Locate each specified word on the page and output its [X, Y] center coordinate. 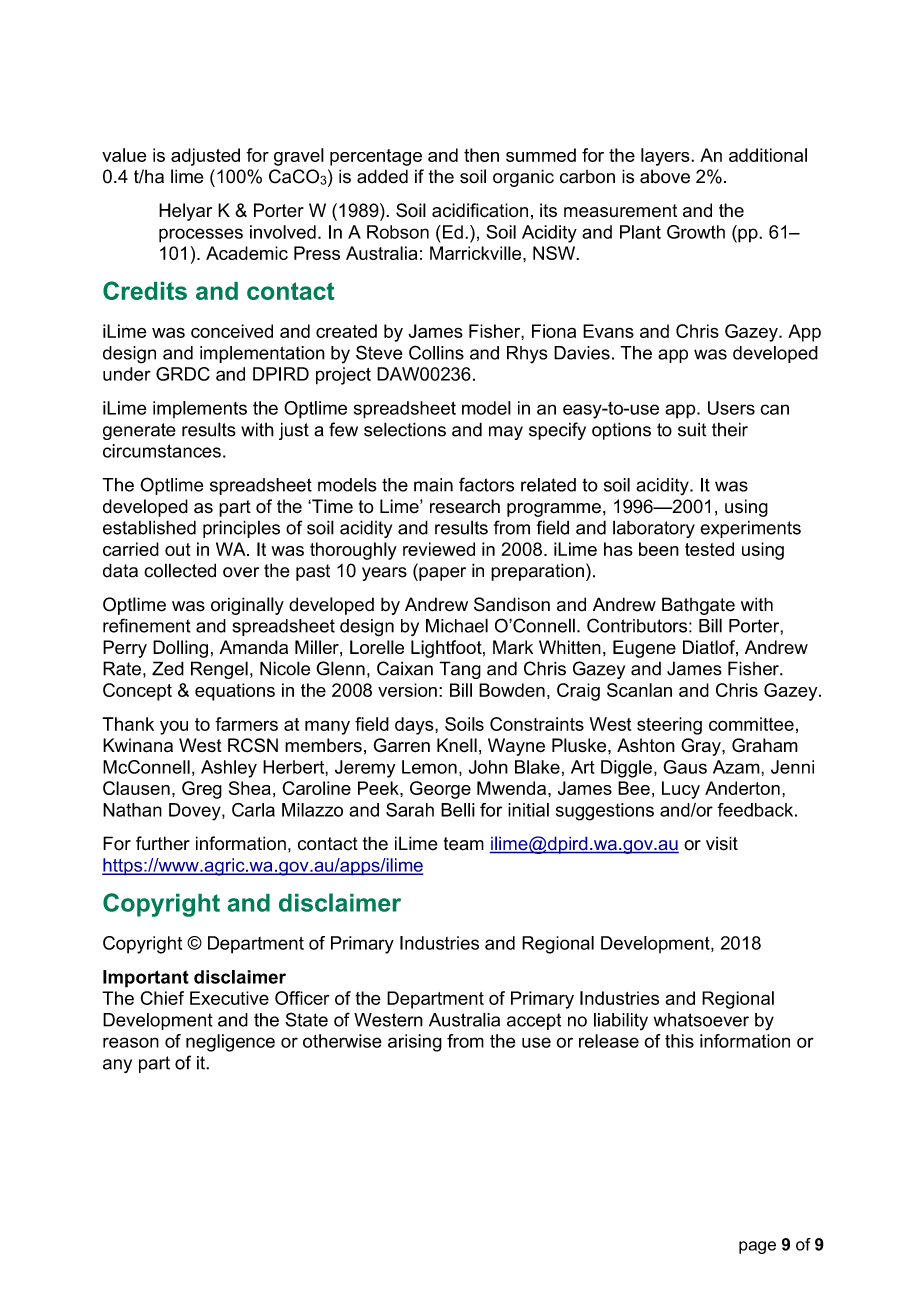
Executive [229, 998]
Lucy [681, 790]
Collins [436, 352]
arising [415, 1043]
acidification [480, 210]
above [665, 176]
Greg [202, 790]
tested [709, 549]
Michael [457, 625]
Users [731, 408]
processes [201, 235]
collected [180, 570]
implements [200, 409]
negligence [230, 1043]
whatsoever [701, 1020]
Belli [458, 810]
